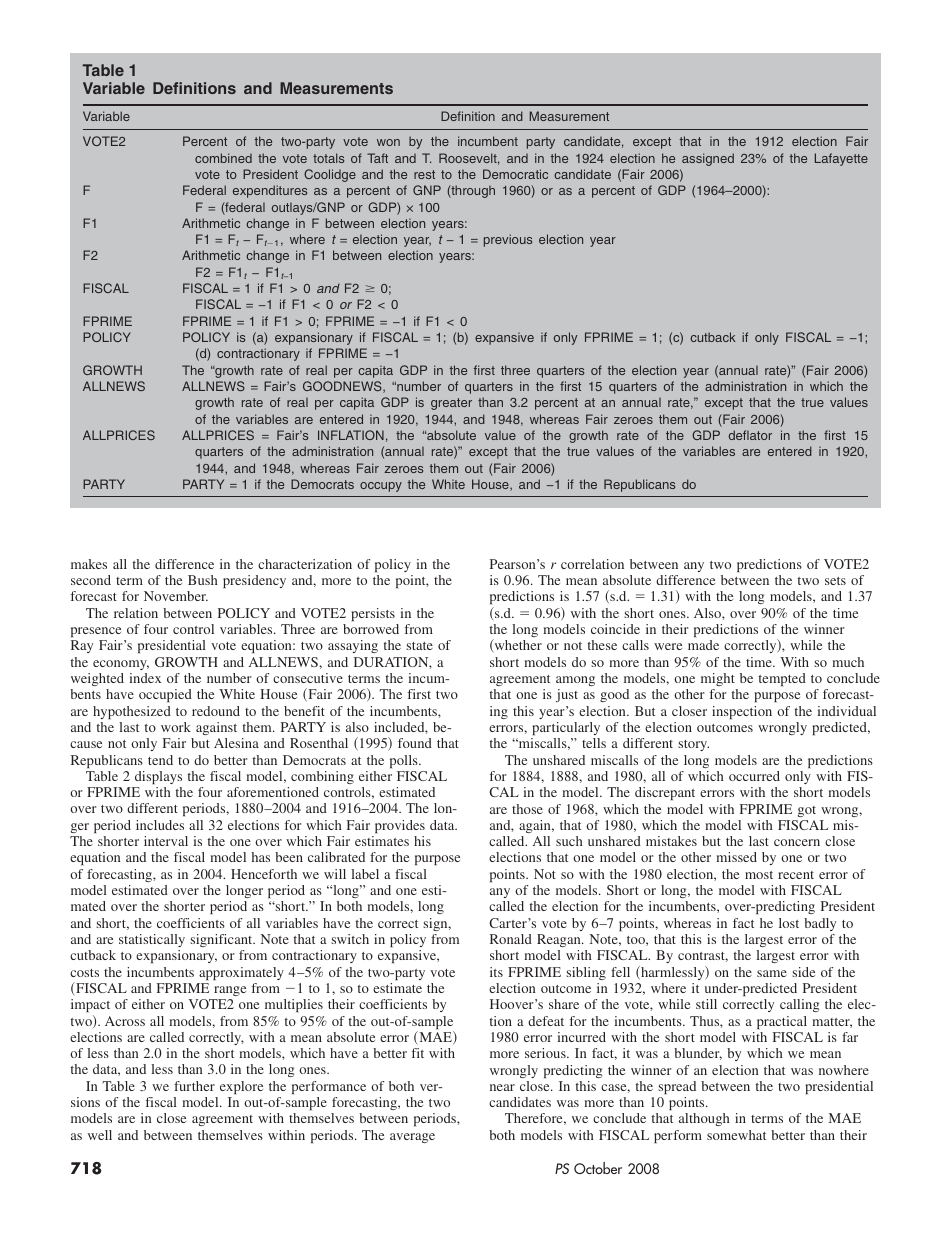 The image size is (952, 1233). Describe the element at coordinates (415, 743) in the document. I see `found` at that location.
